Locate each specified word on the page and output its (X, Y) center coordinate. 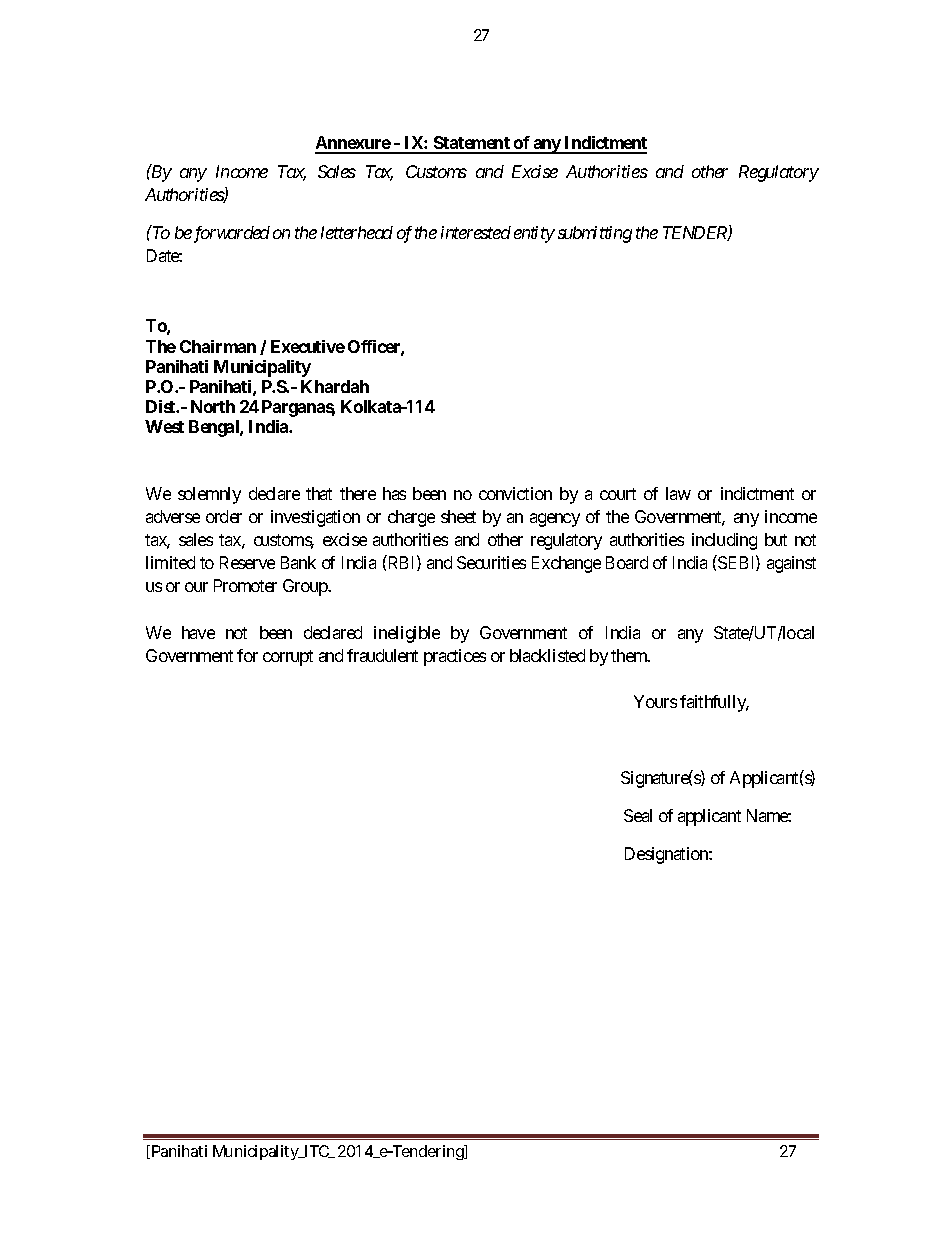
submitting (595, 234)
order (224, 516)
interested (476, 232)
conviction (515, 493)
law (678, 493)
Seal (638, 815)
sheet (458, 516)
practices (455, 657)
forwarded (230, 234)
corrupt (288, 658)
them (630, 655)
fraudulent (382, 655)
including (724, 541)
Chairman (218, 346)
